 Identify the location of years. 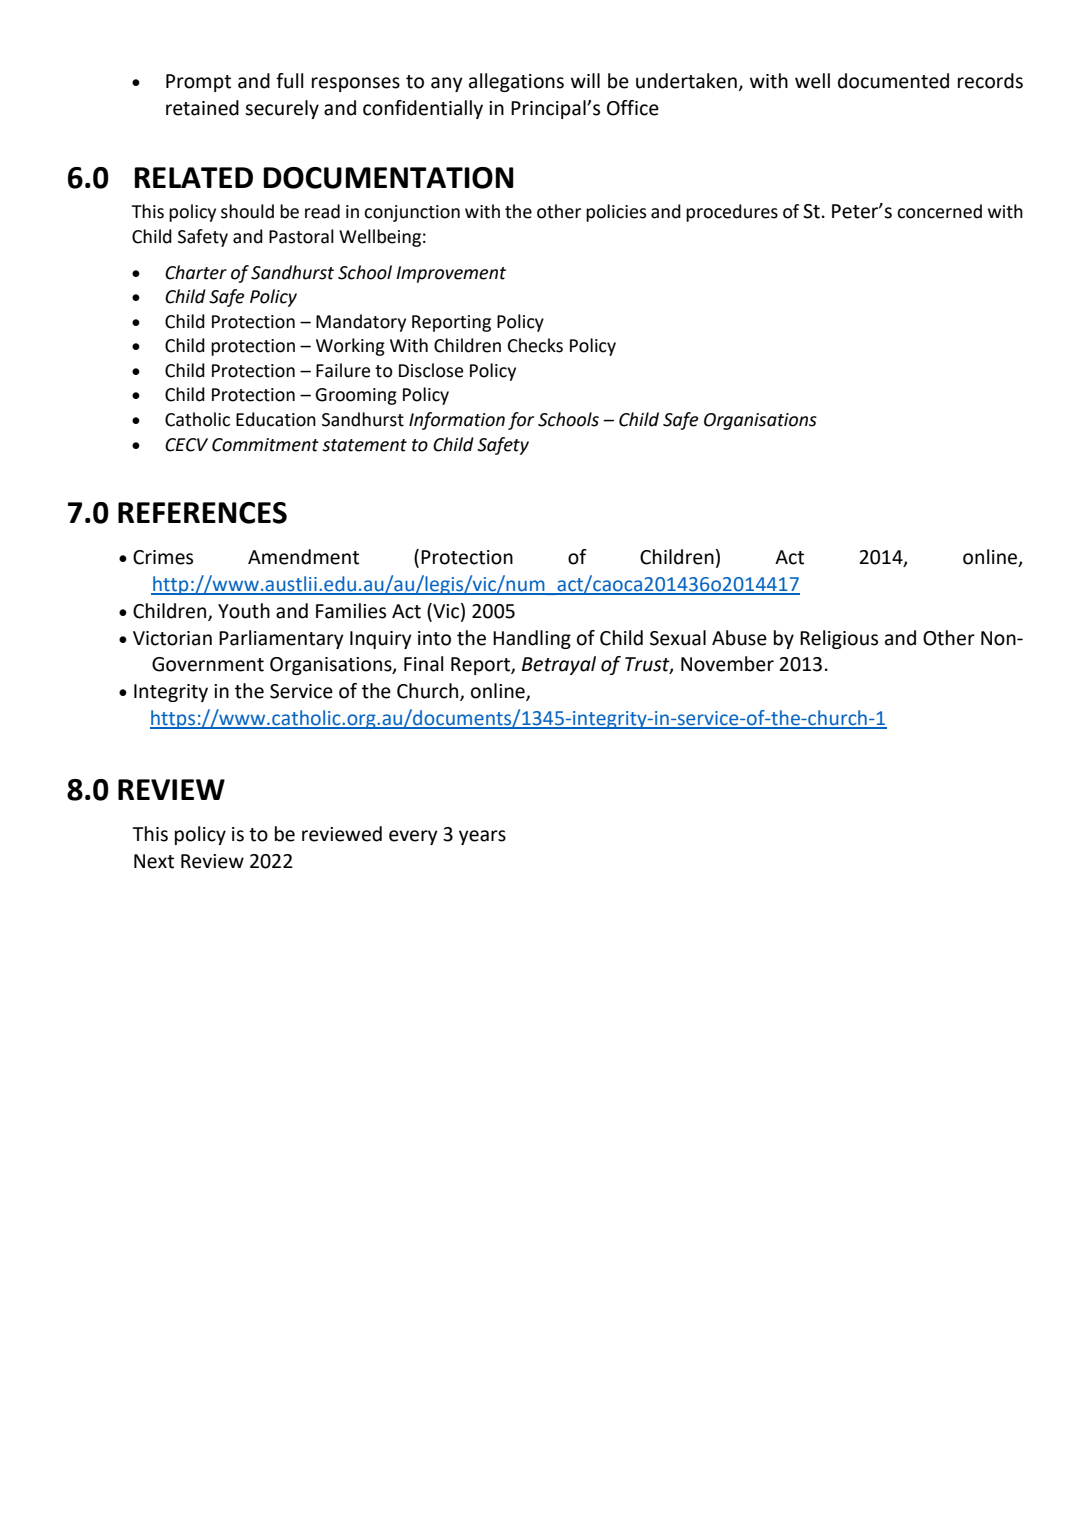
(482, 837).
